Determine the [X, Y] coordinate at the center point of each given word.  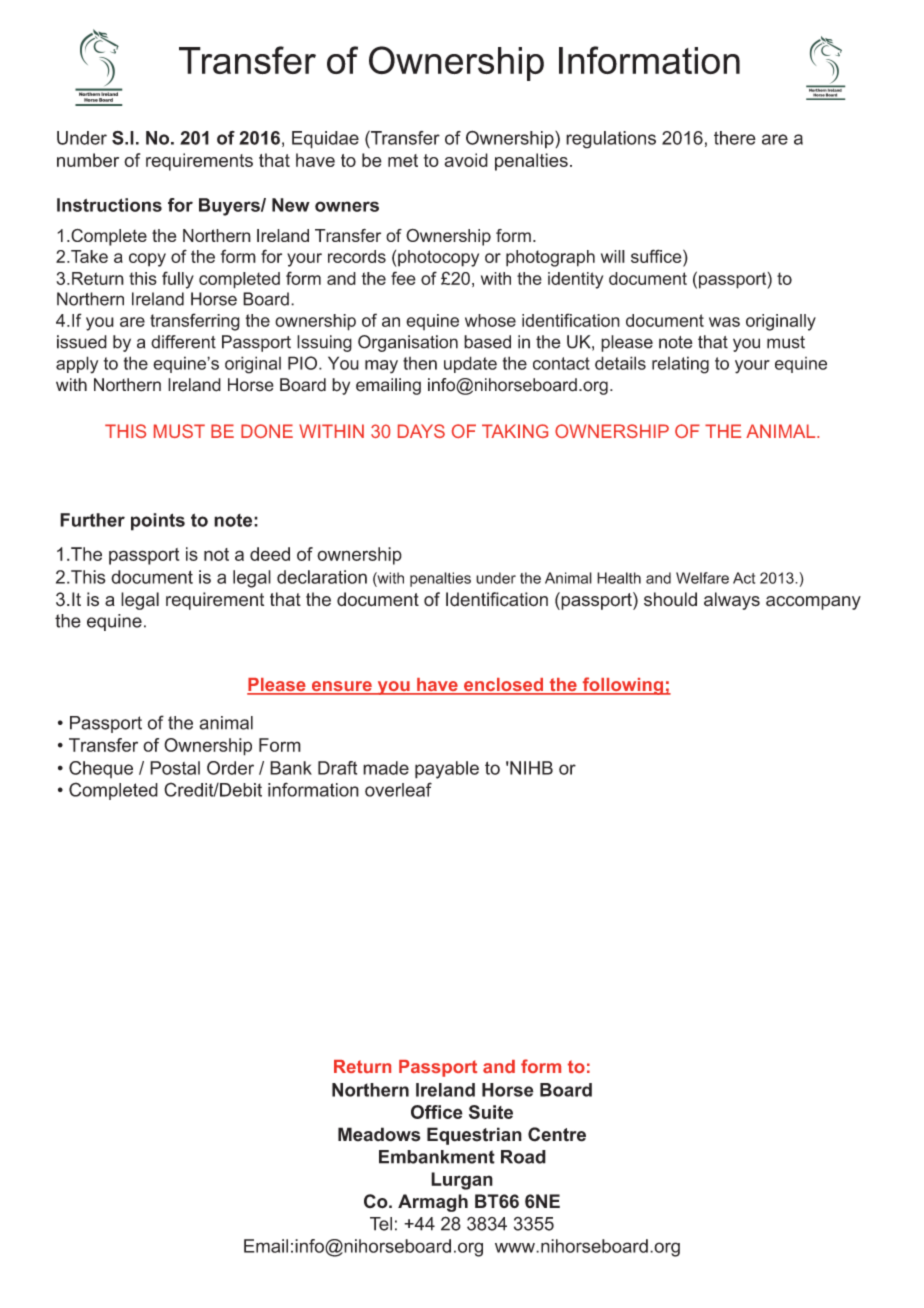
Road [523, 1157]
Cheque [101, 769]
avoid [466, 160]
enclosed [504, 686]
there [735, 138]
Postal [175, 768]
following [623, 686]
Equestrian [474, 1136]
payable [447, 770]
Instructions [109, 205]
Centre [557, 1134]
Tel [381, 1224]
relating [680, 365]
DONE [267, 431]
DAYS [421, 431]
